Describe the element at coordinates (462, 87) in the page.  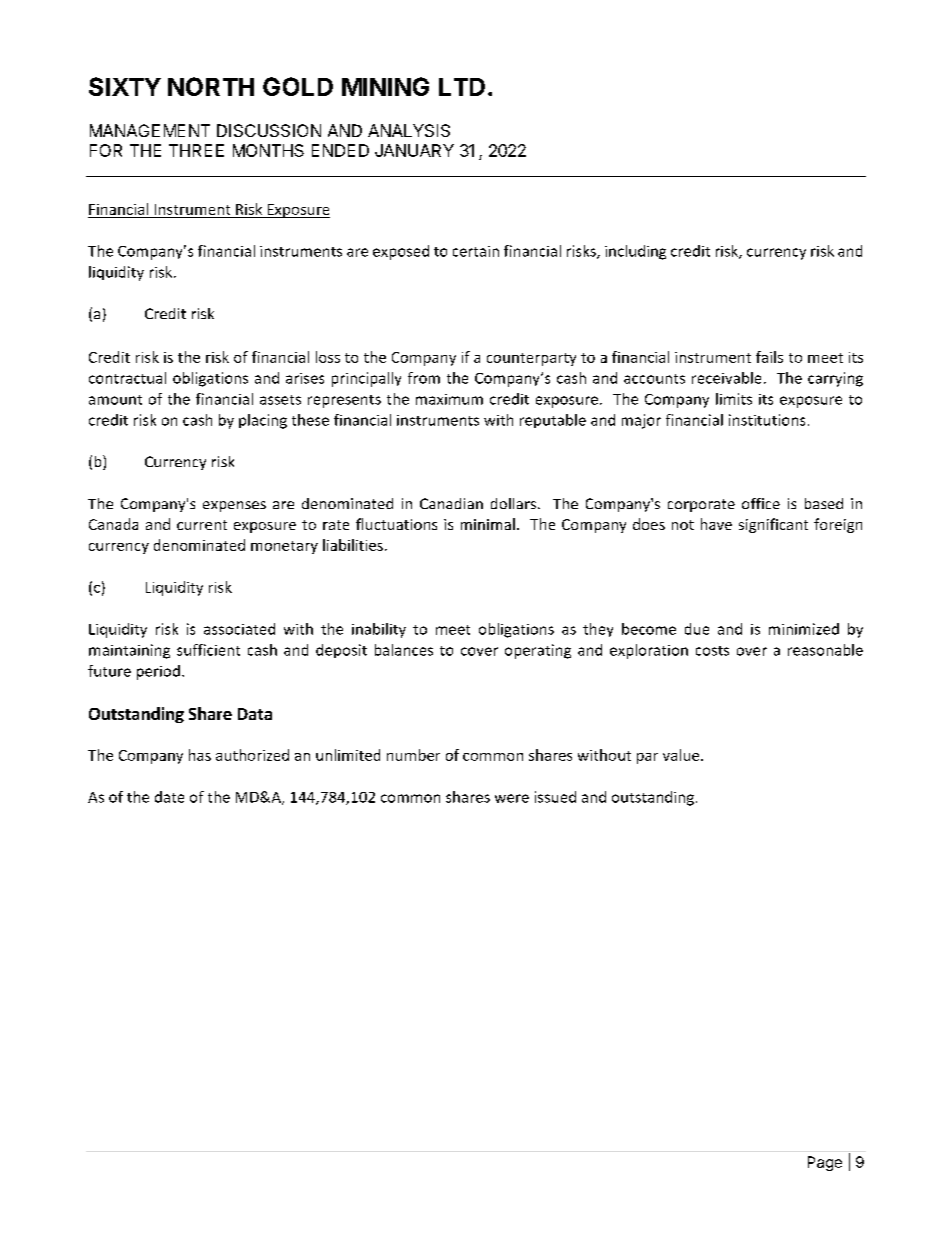
I see `LTD` at that location.
